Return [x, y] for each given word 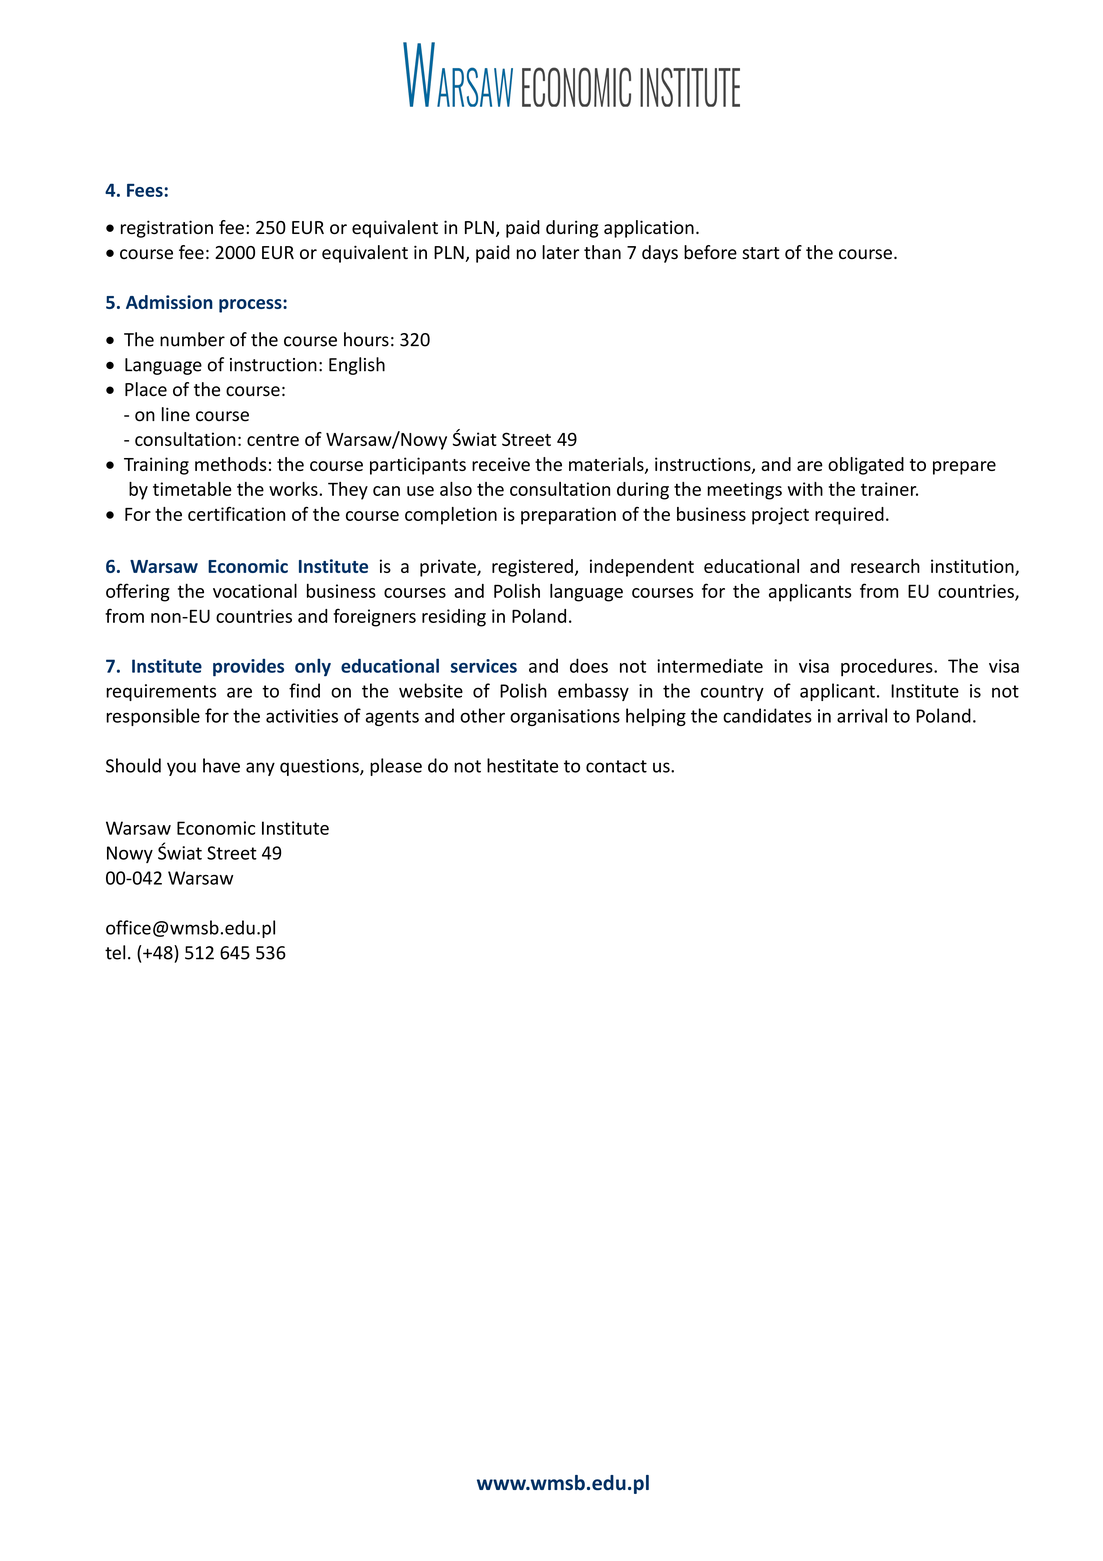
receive [501, 464]
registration [167, 229]
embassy [593, 692]
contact [616, 766]
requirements [161, 692]
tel [115, 952]
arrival [862, 715]
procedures [888, 667]
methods [231, 464]
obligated [866, 466]
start [760, 253]
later [560, 252]
